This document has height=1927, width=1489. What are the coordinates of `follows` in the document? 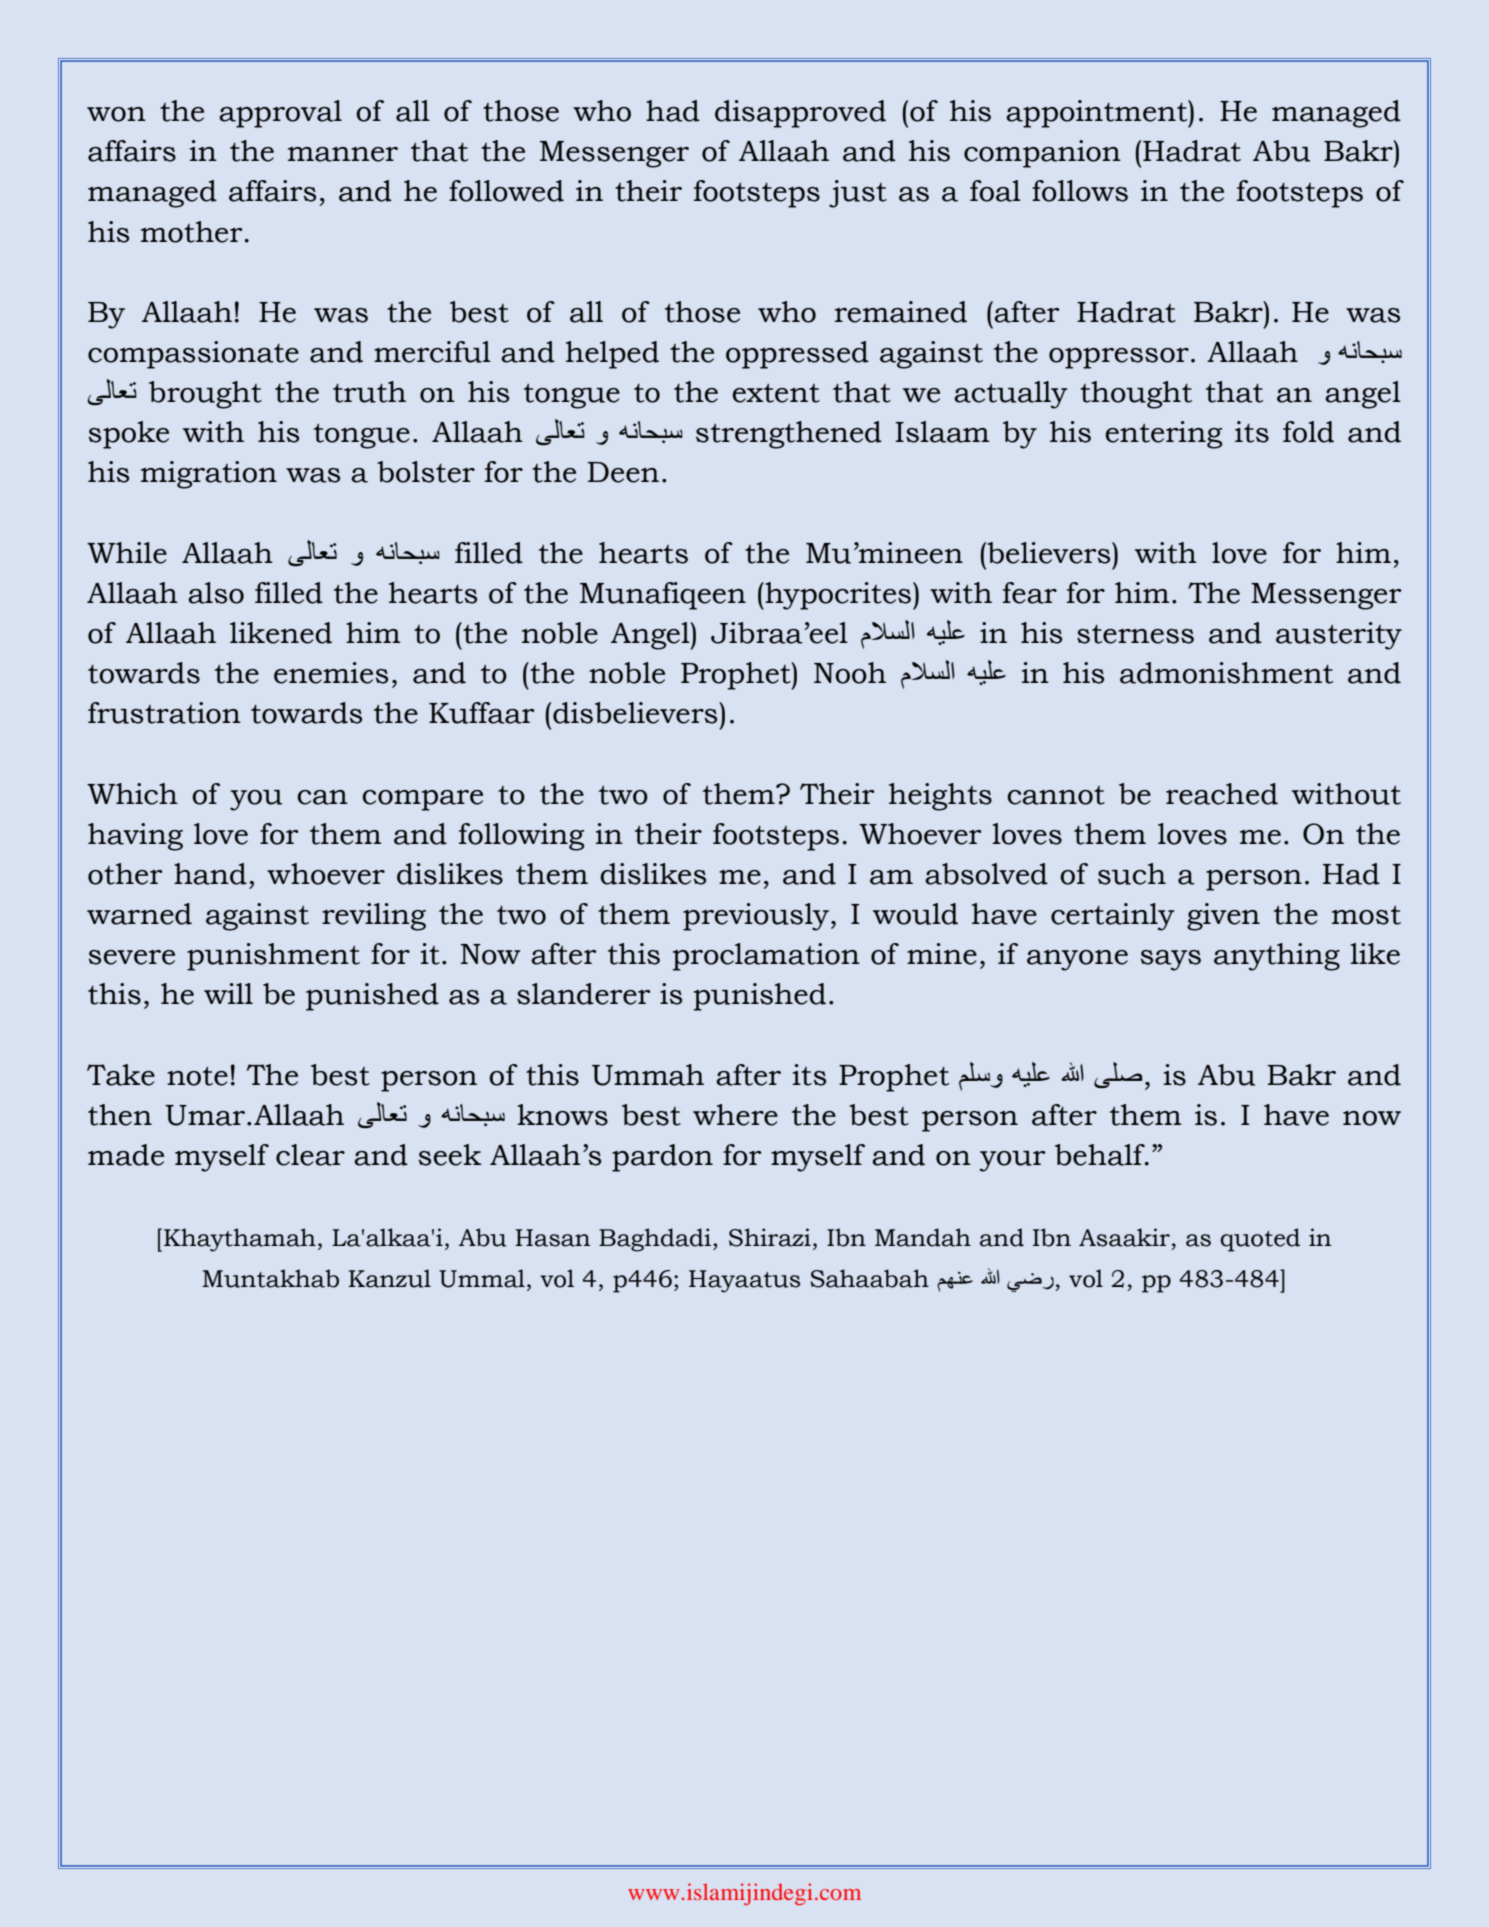 It's located at (1080, 191).
